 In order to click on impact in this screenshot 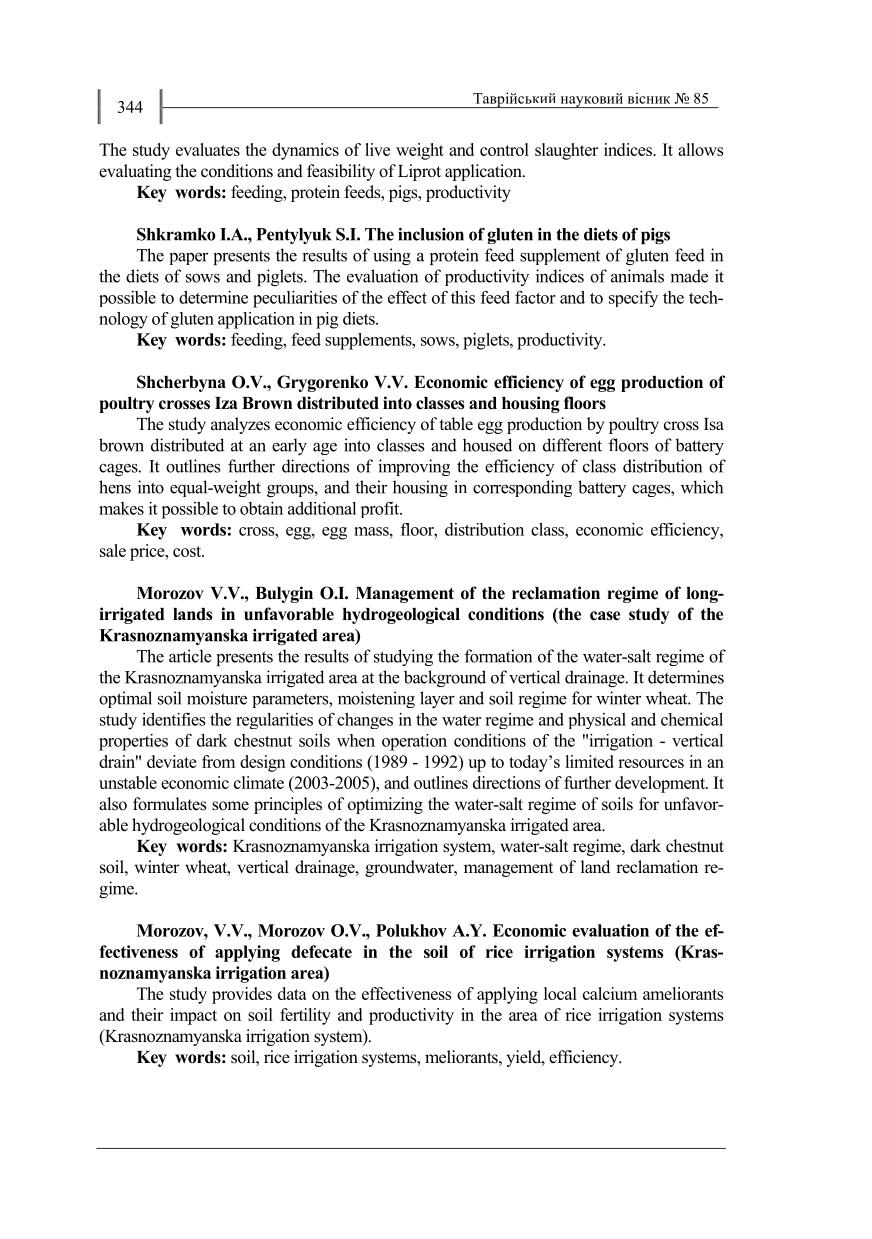, I will do `click(193, 1016)`.
